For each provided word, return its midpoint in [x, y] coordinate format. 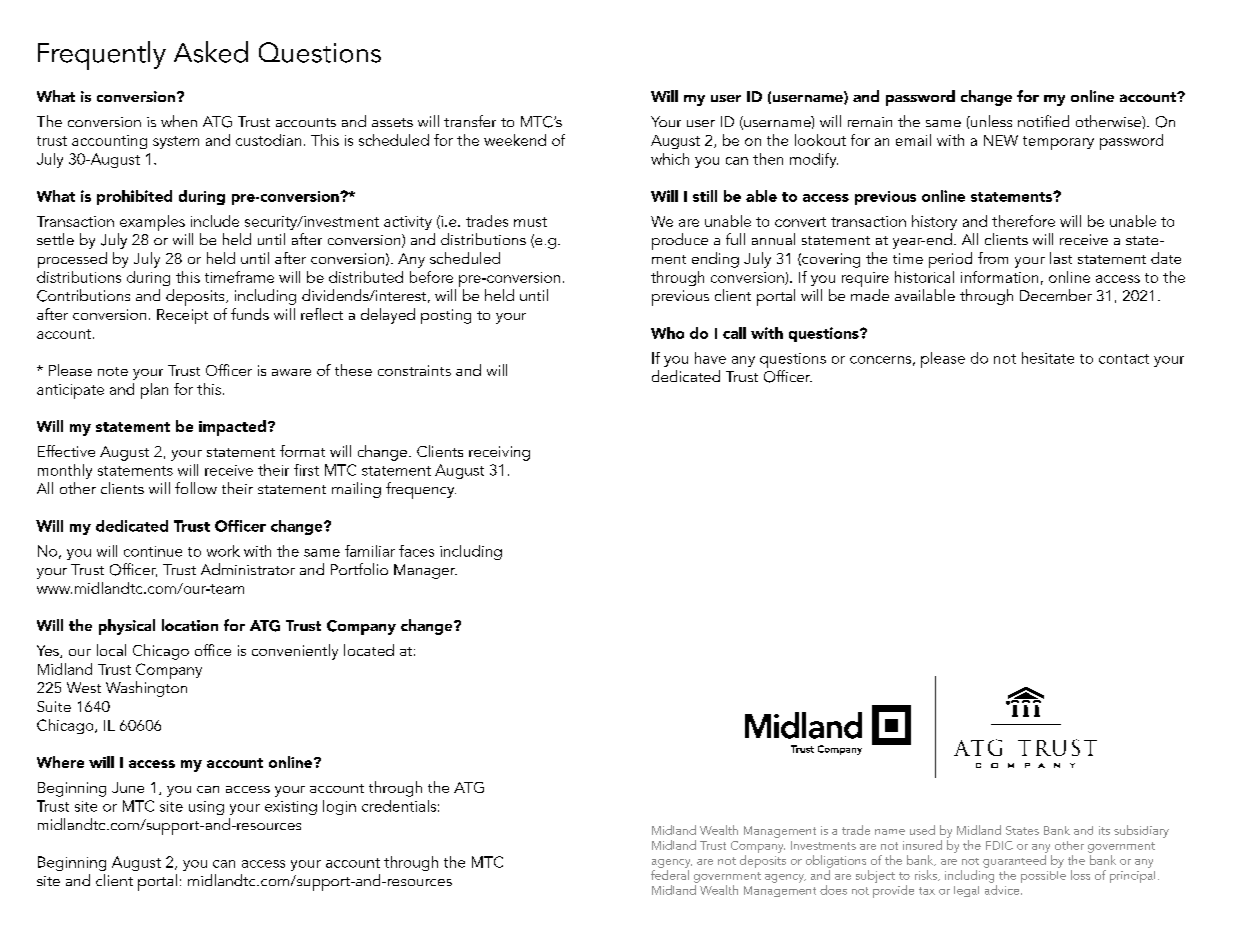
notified [1043, 121]
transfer [470, 121]
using [206, 808]
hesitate [1048, 358]
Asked [211, 52]
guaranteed [1014, 861]
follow [196, 488]
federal [670, 875]
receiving [499, 453]
